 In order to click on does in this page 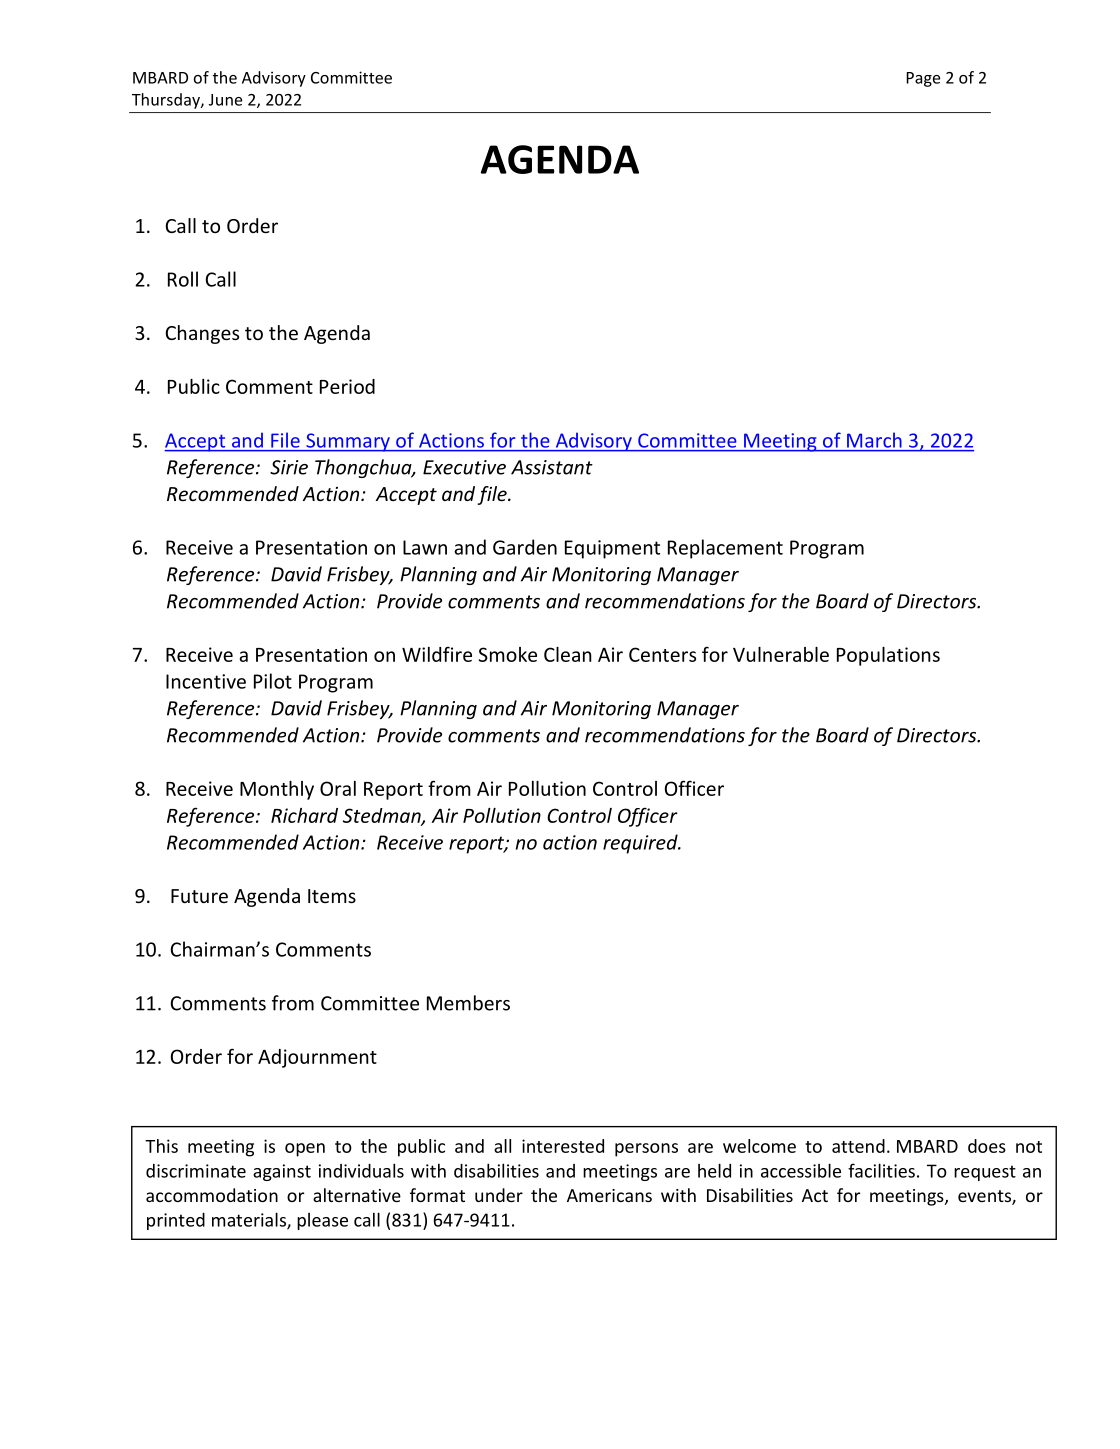, I will do `click(987, 1146)`.
